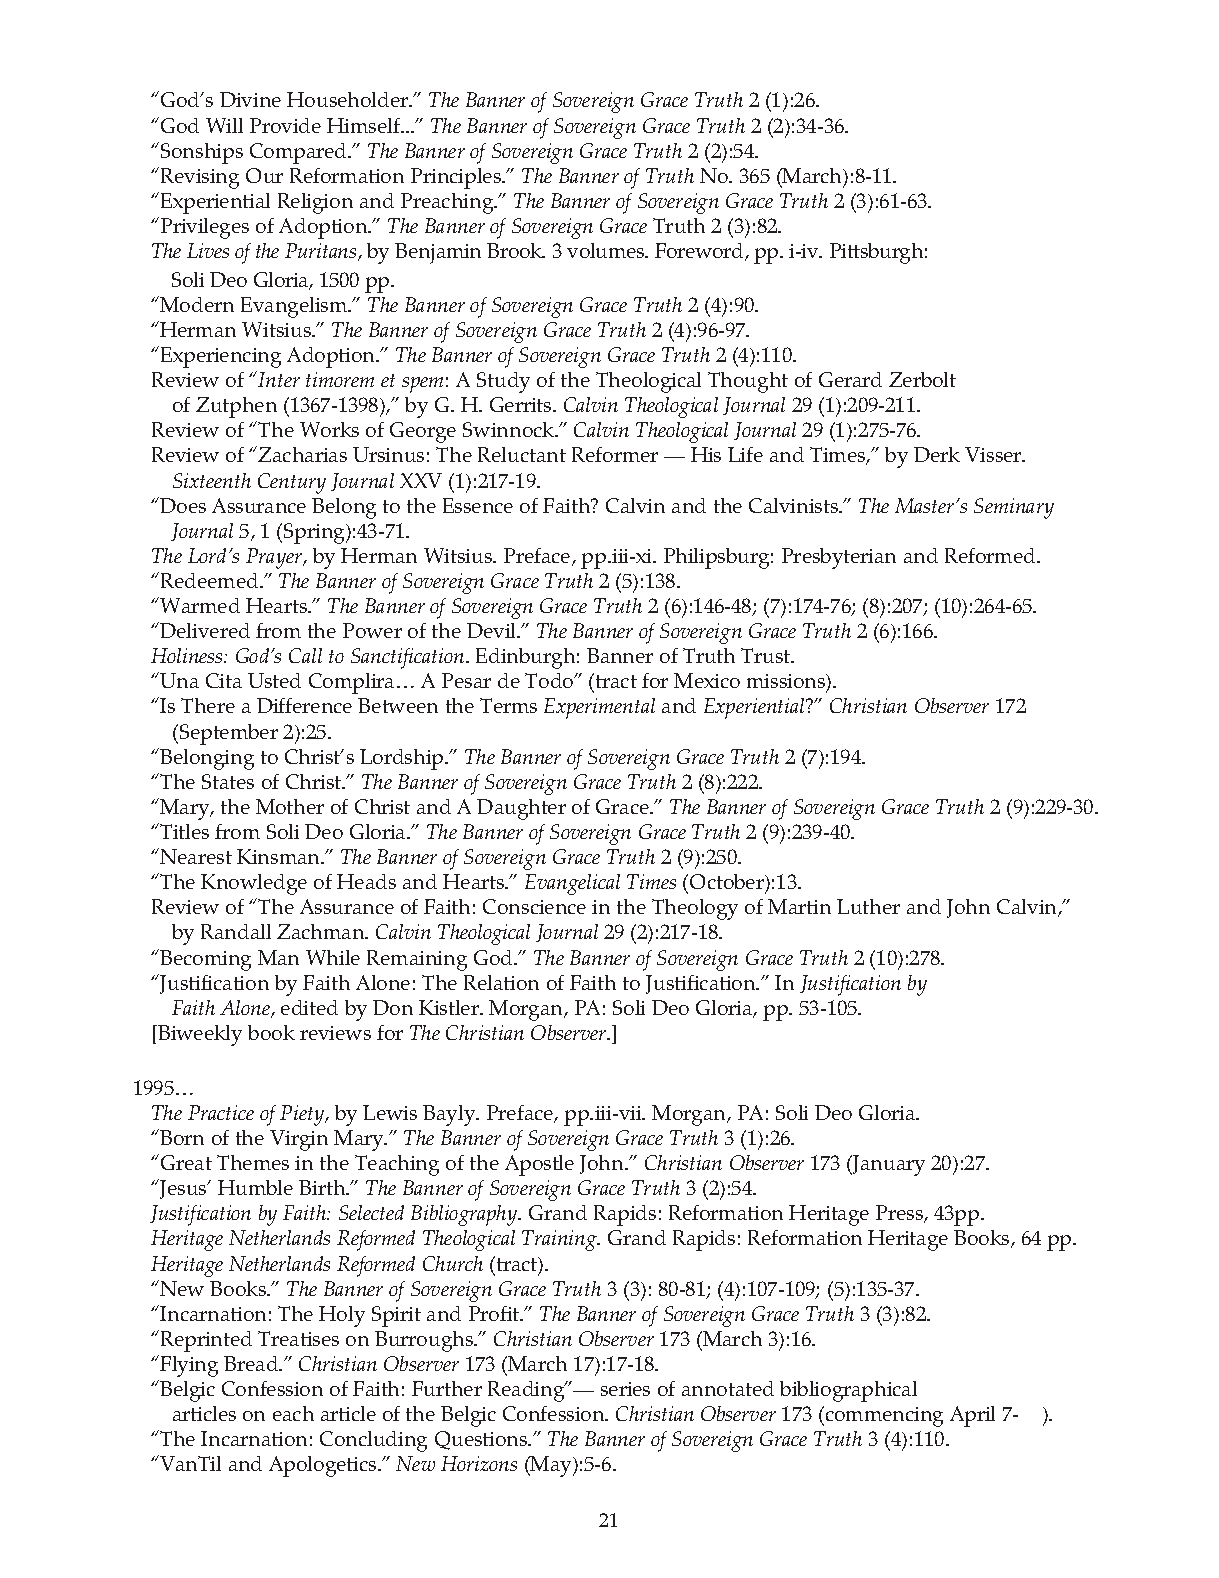 The image size is (1219, 1578). Describe the element at coordinates (539, 1165) in the screenshot. I see `Apostle` at that location.
